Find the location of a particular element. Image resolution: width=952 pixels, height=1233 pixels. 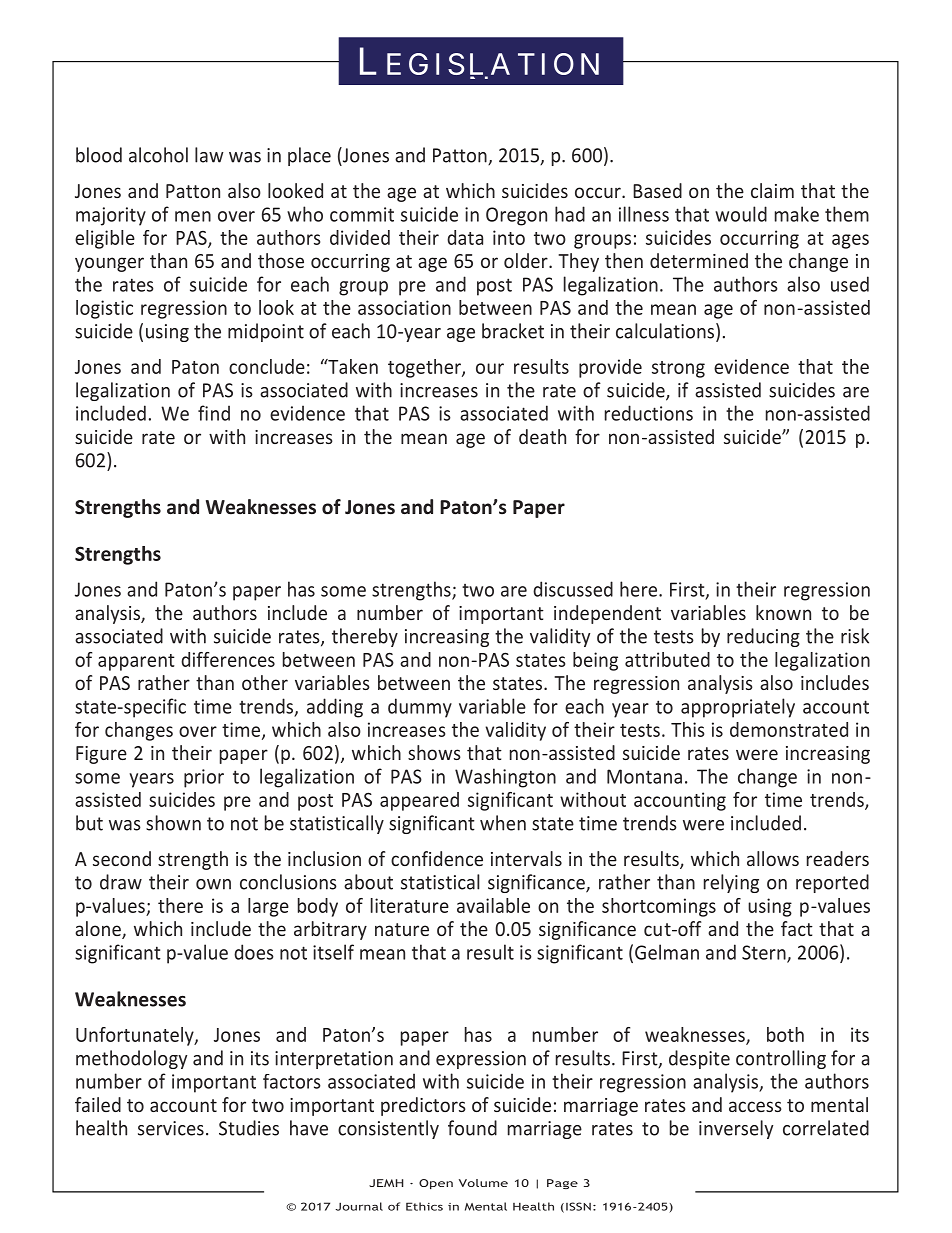

services is located at coordinates (171, 1128).
